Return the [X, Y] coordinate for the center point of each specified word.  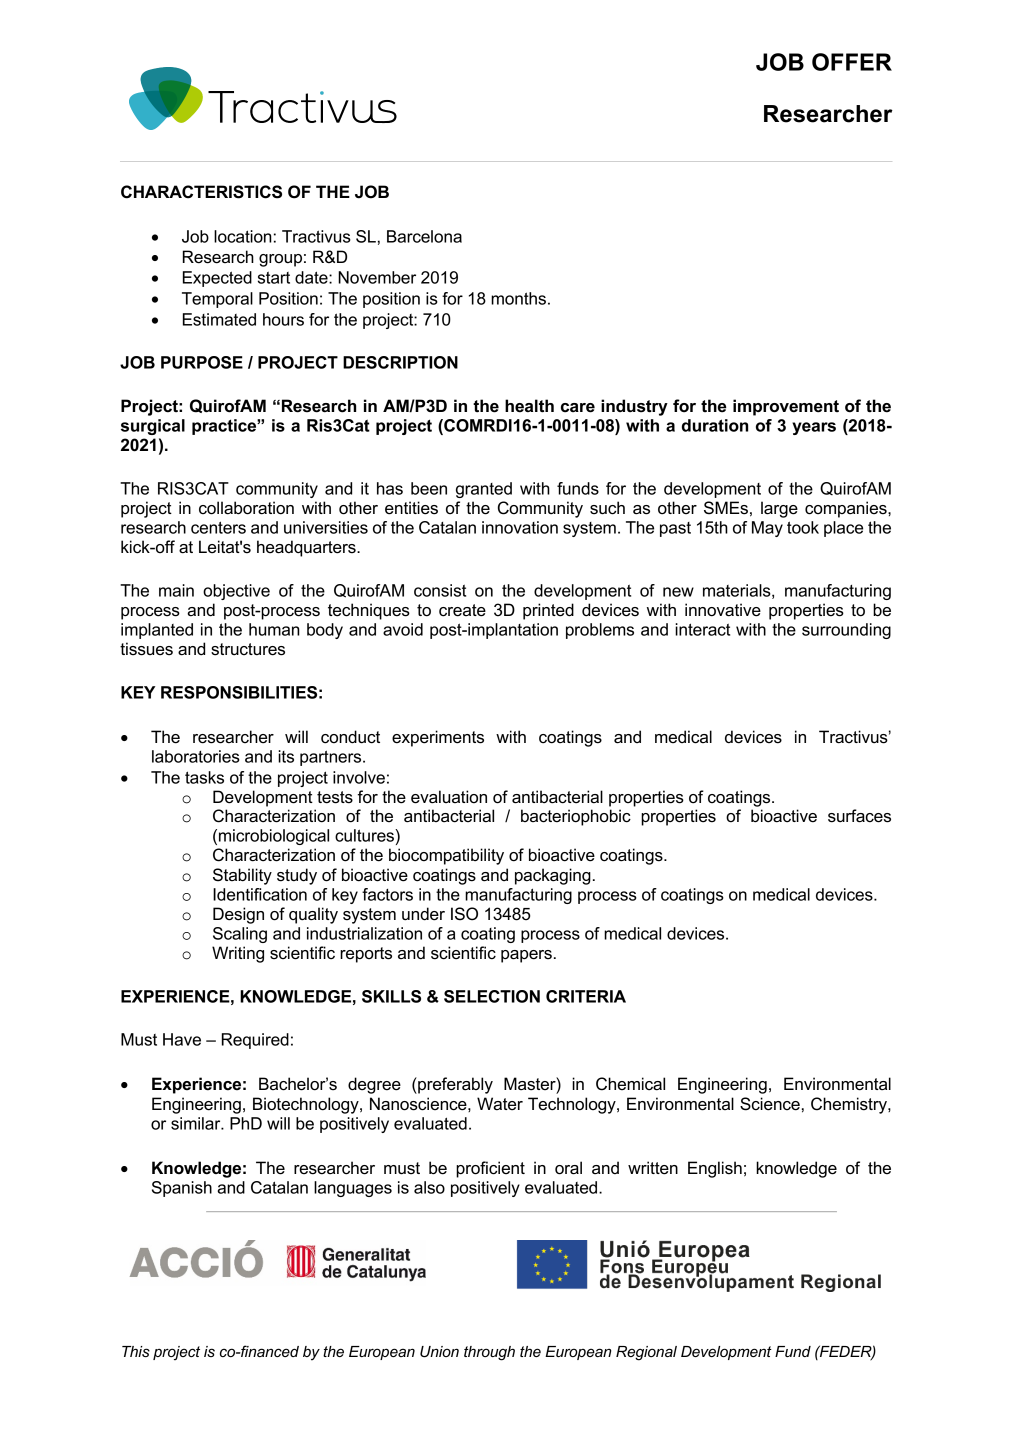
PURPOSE [202, 362]
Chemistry [850, 1105]
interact [702, 629]
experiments [438, 738]
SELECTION [492, 996]
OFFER [852, 62]
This [136, 1351]
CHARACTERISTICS [201, 192]
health [529, 406]
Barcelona [424, 236]
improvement [786, 407]
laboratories [196, 756]
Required [255, 1041]
